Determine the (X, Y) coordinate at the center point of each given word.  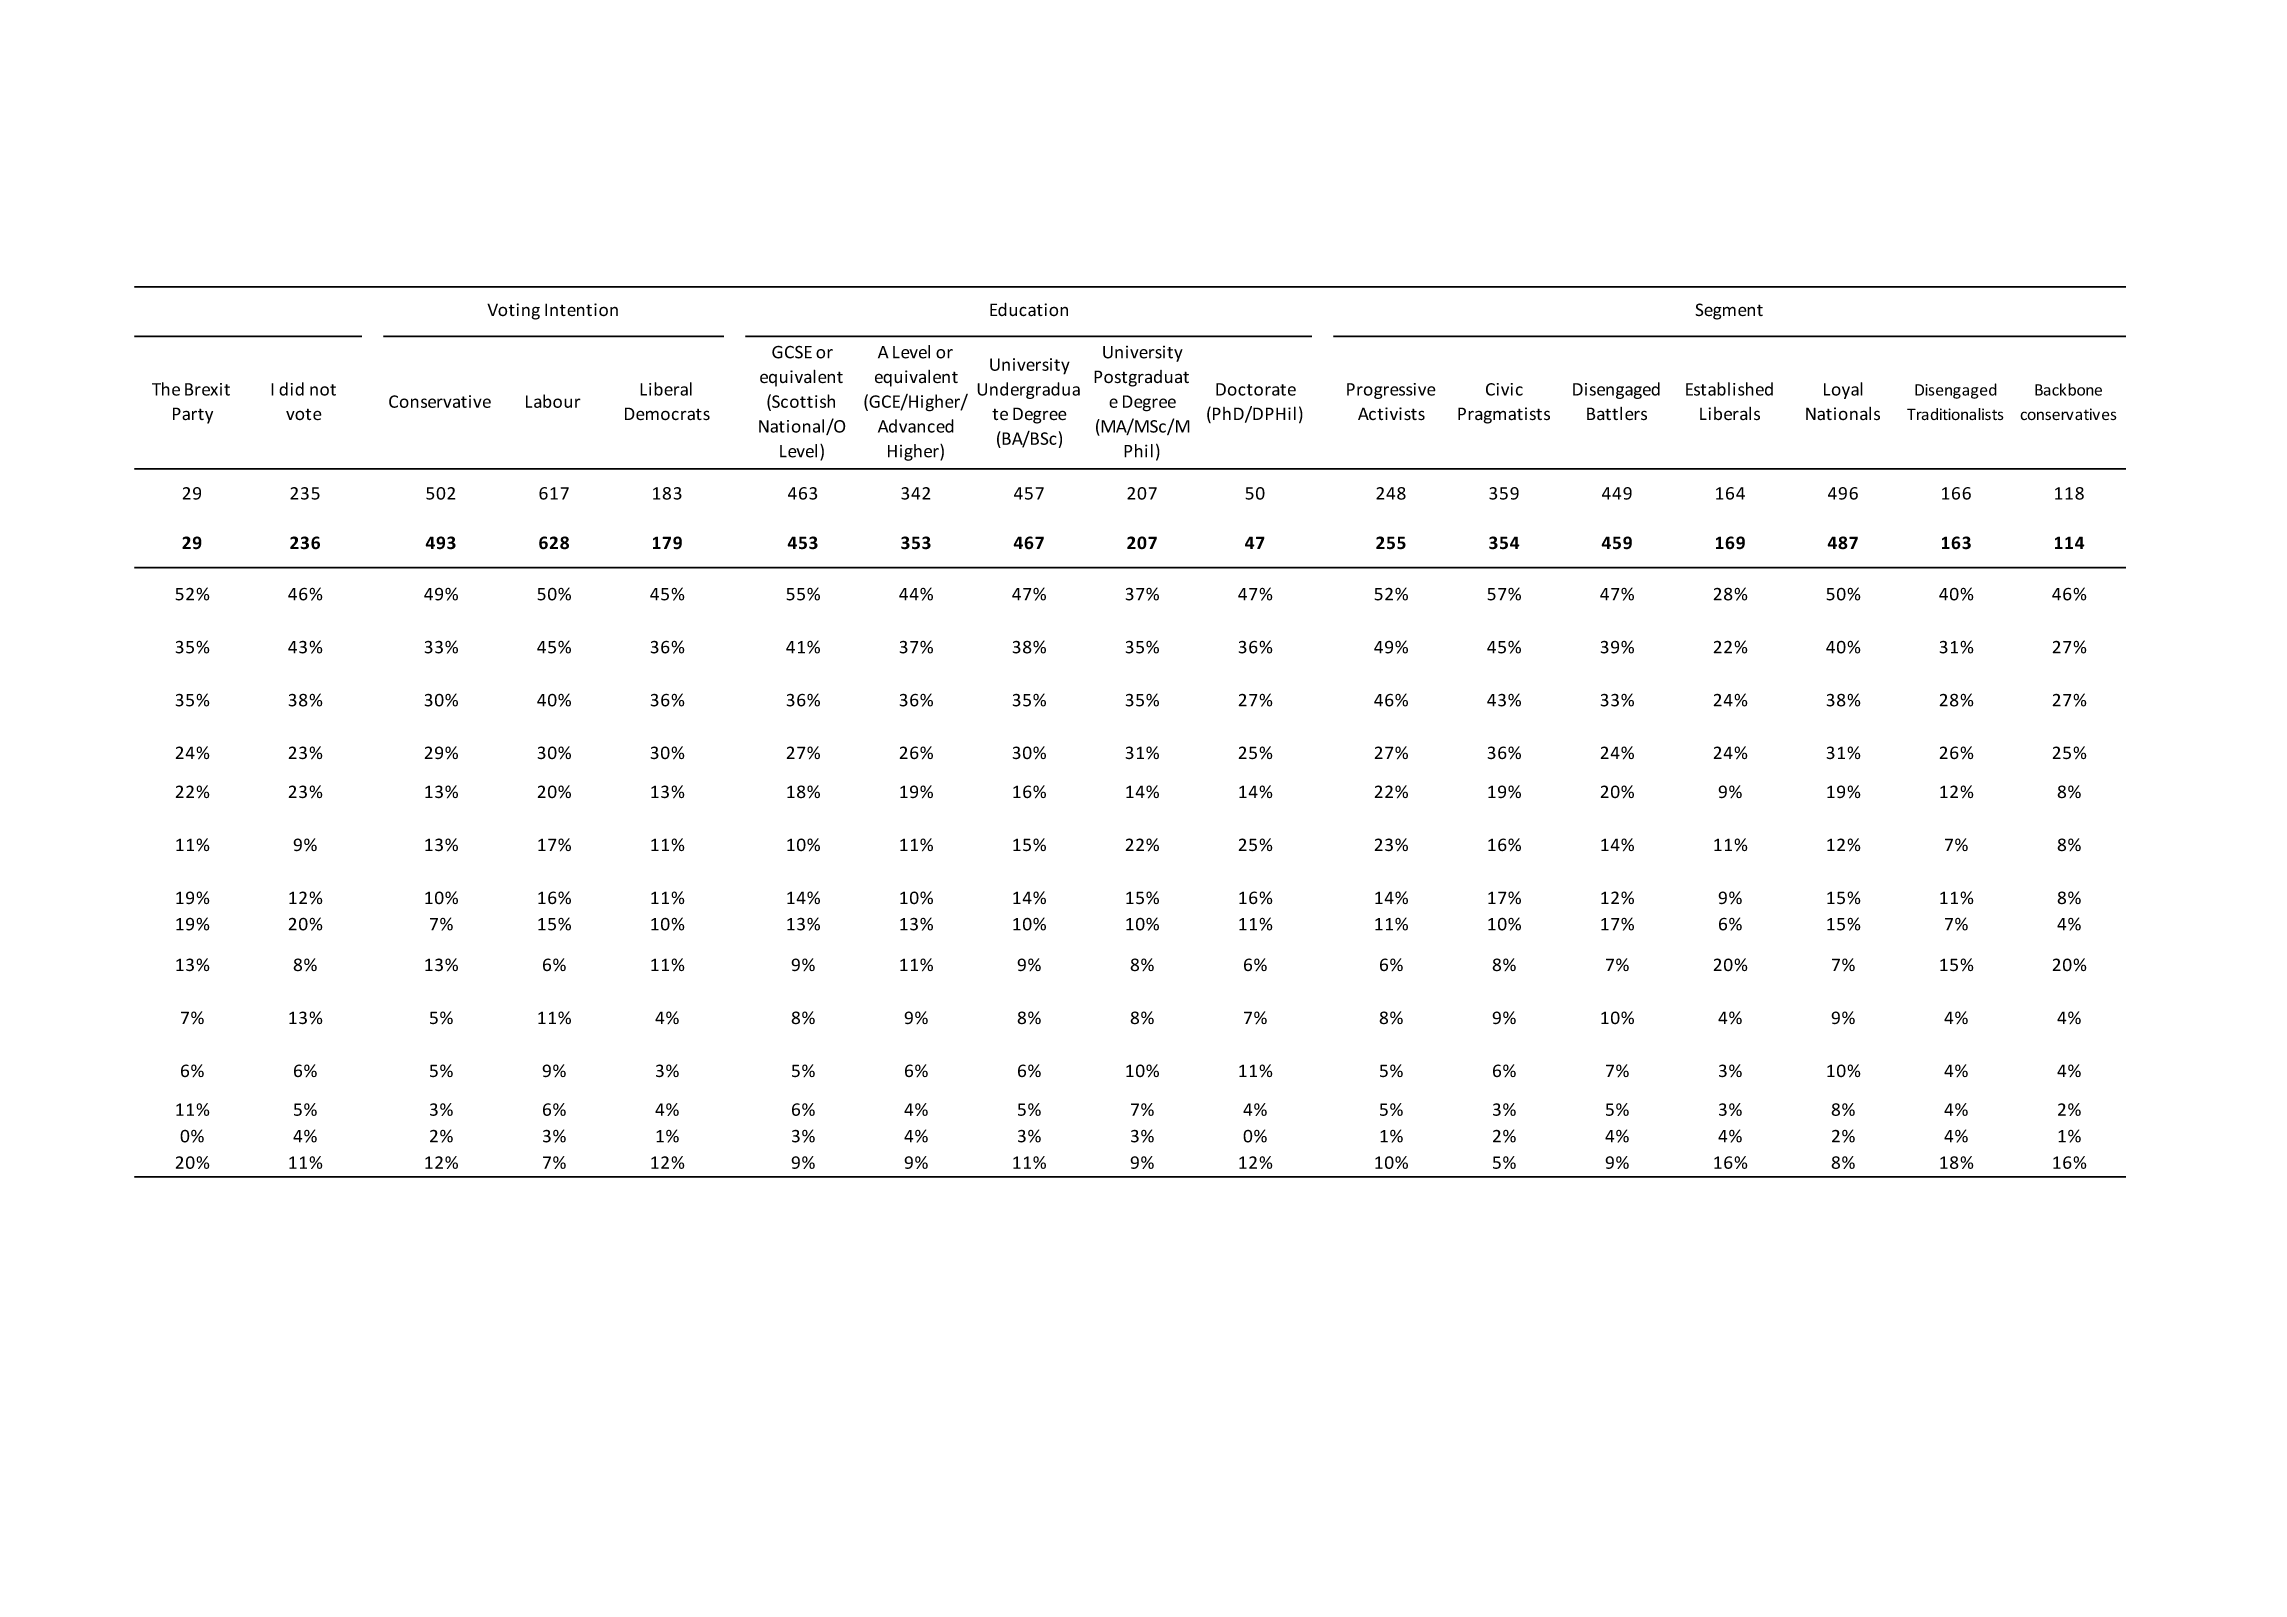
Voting (513, 311)
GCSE (792, 352)
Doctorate (1256, 389)
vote (304, 414)
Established (1729, 389)
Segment (1729, 311)
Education (1029, 309)
